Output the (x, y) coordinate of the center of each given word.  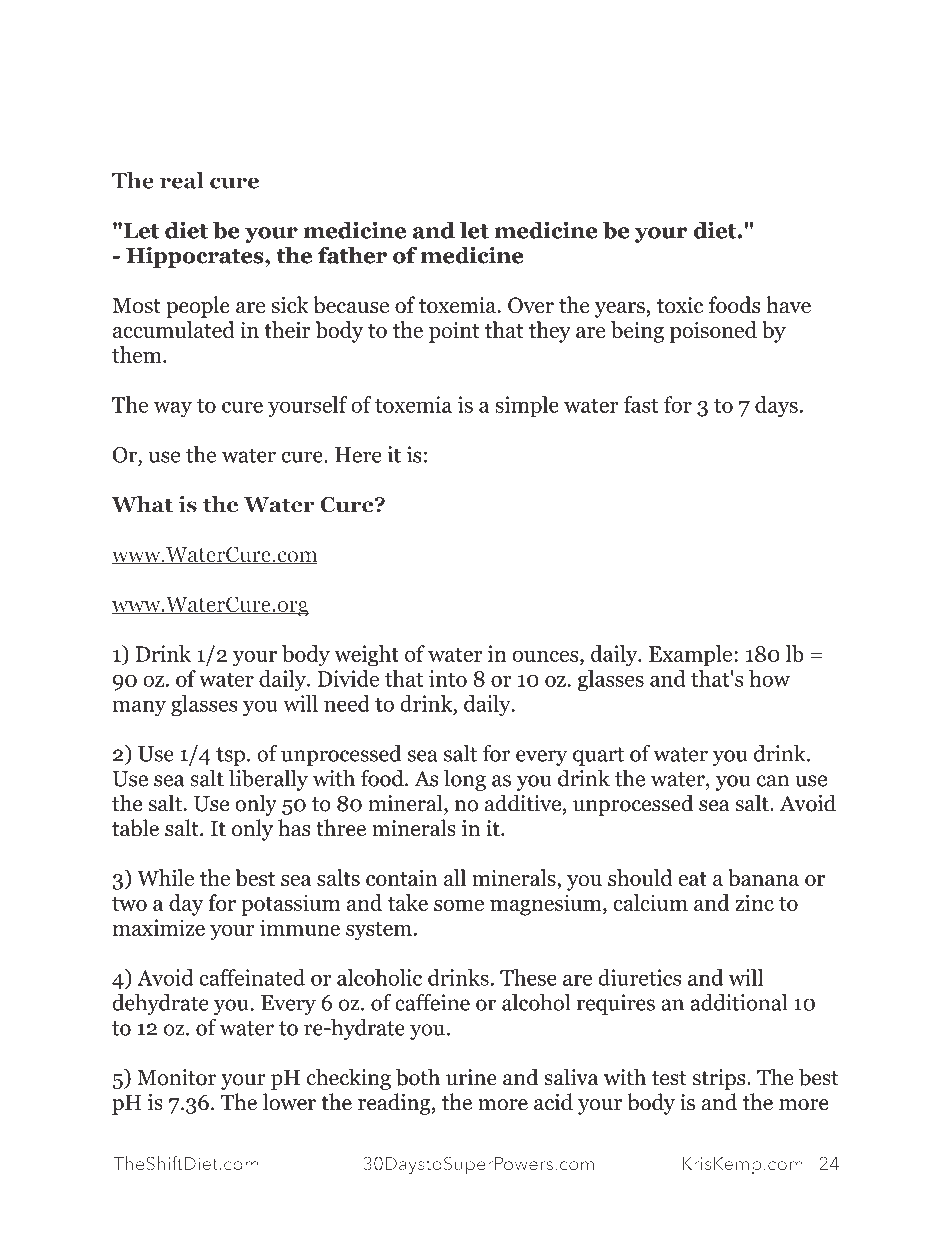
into (448, 678)
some (459, 905)
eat (692, 879)
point (454, 332)
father (352, 255)
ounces (547, 656)
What (142, 504)
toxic (680, 305)
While (165, 877)
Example (692, 656)
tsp (230, 756)
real (181, 180)
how (769, 678)
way (173, 409)
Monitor (176, 1077)
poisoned (713, 332)
